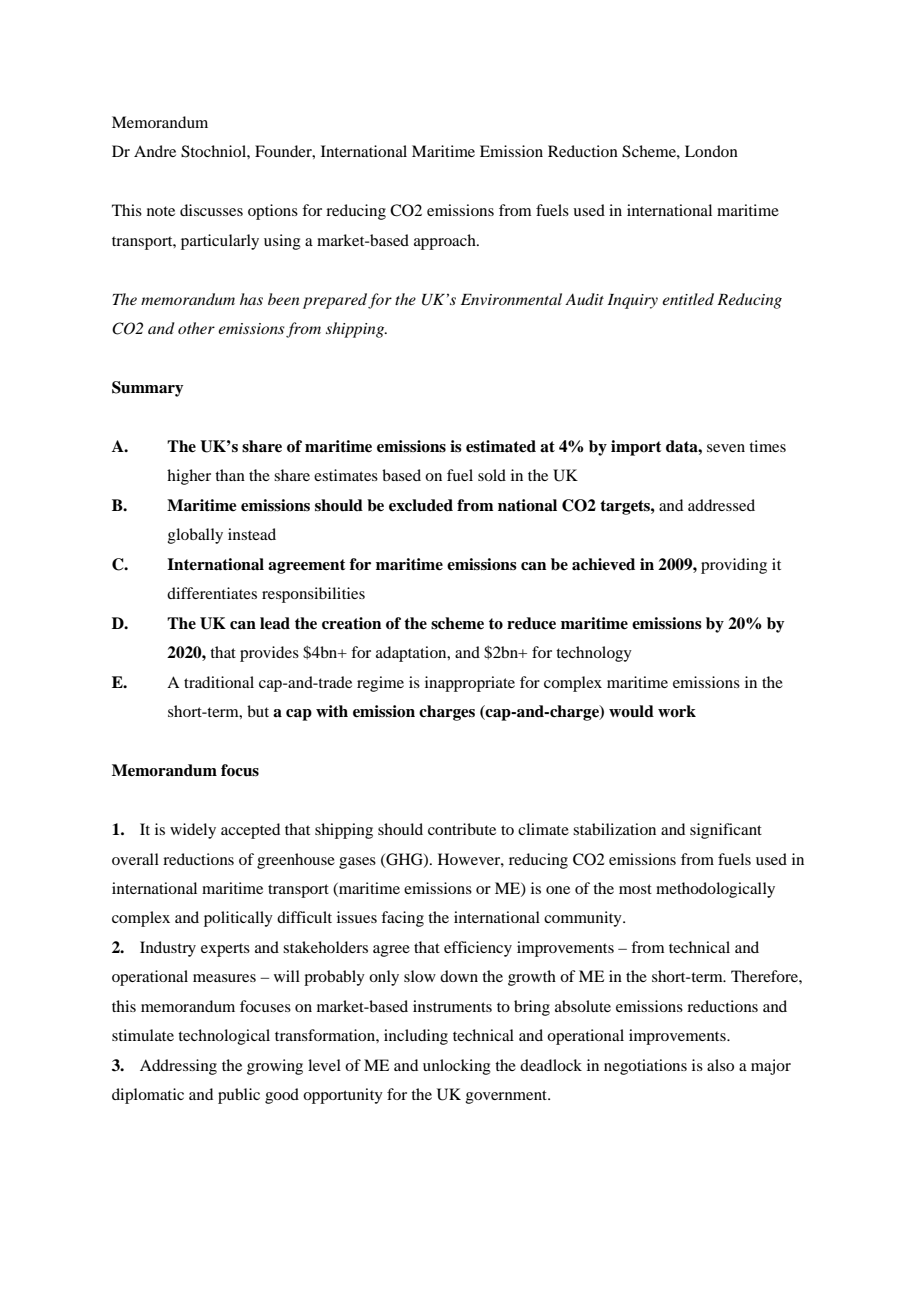 The image size is (924, 1308). I want to click on London, so click(711, 151).
